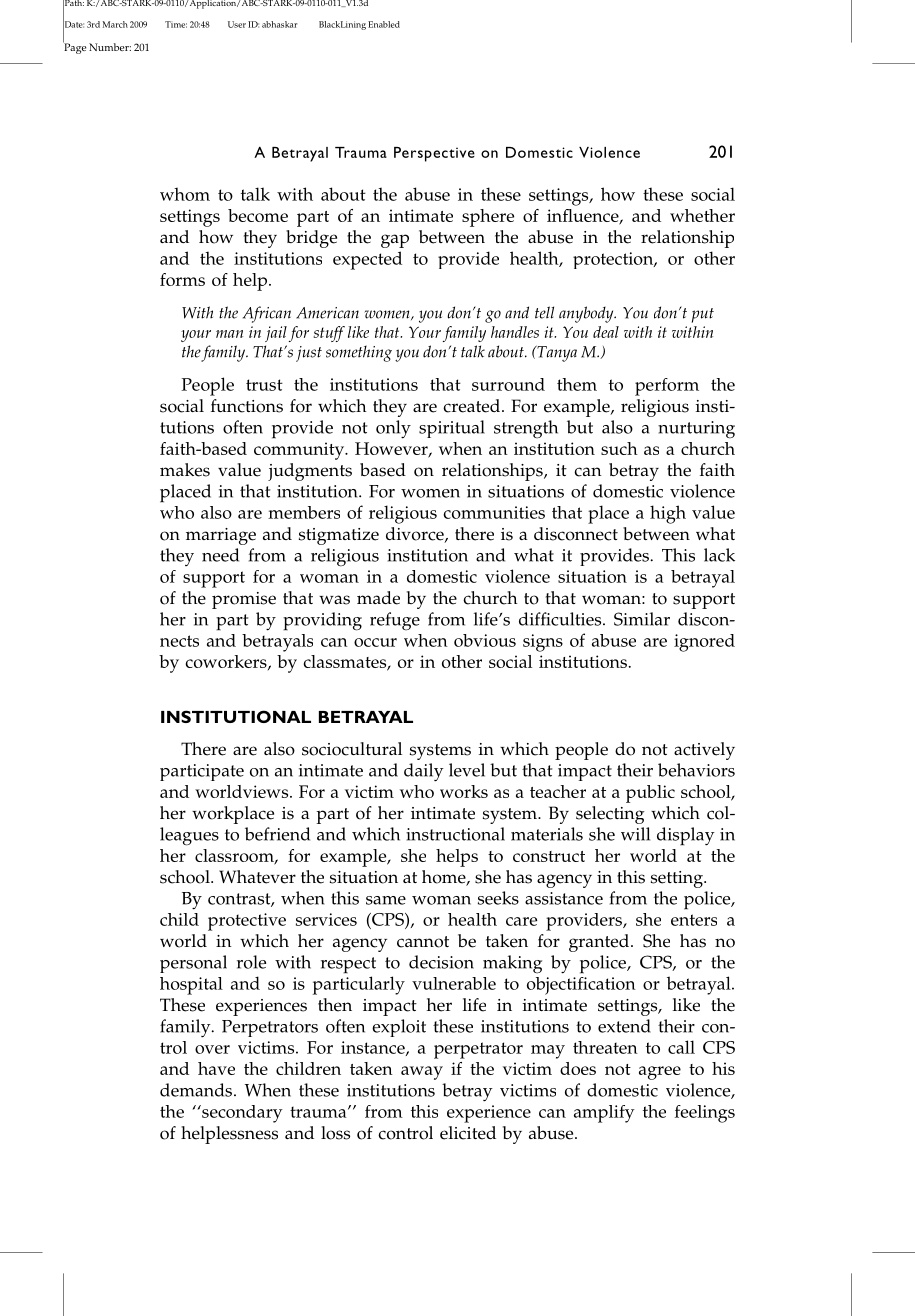  What do you see at coordinates (220, 555) in the screenshot?
I see `need` at bounding box center [220, 555].
